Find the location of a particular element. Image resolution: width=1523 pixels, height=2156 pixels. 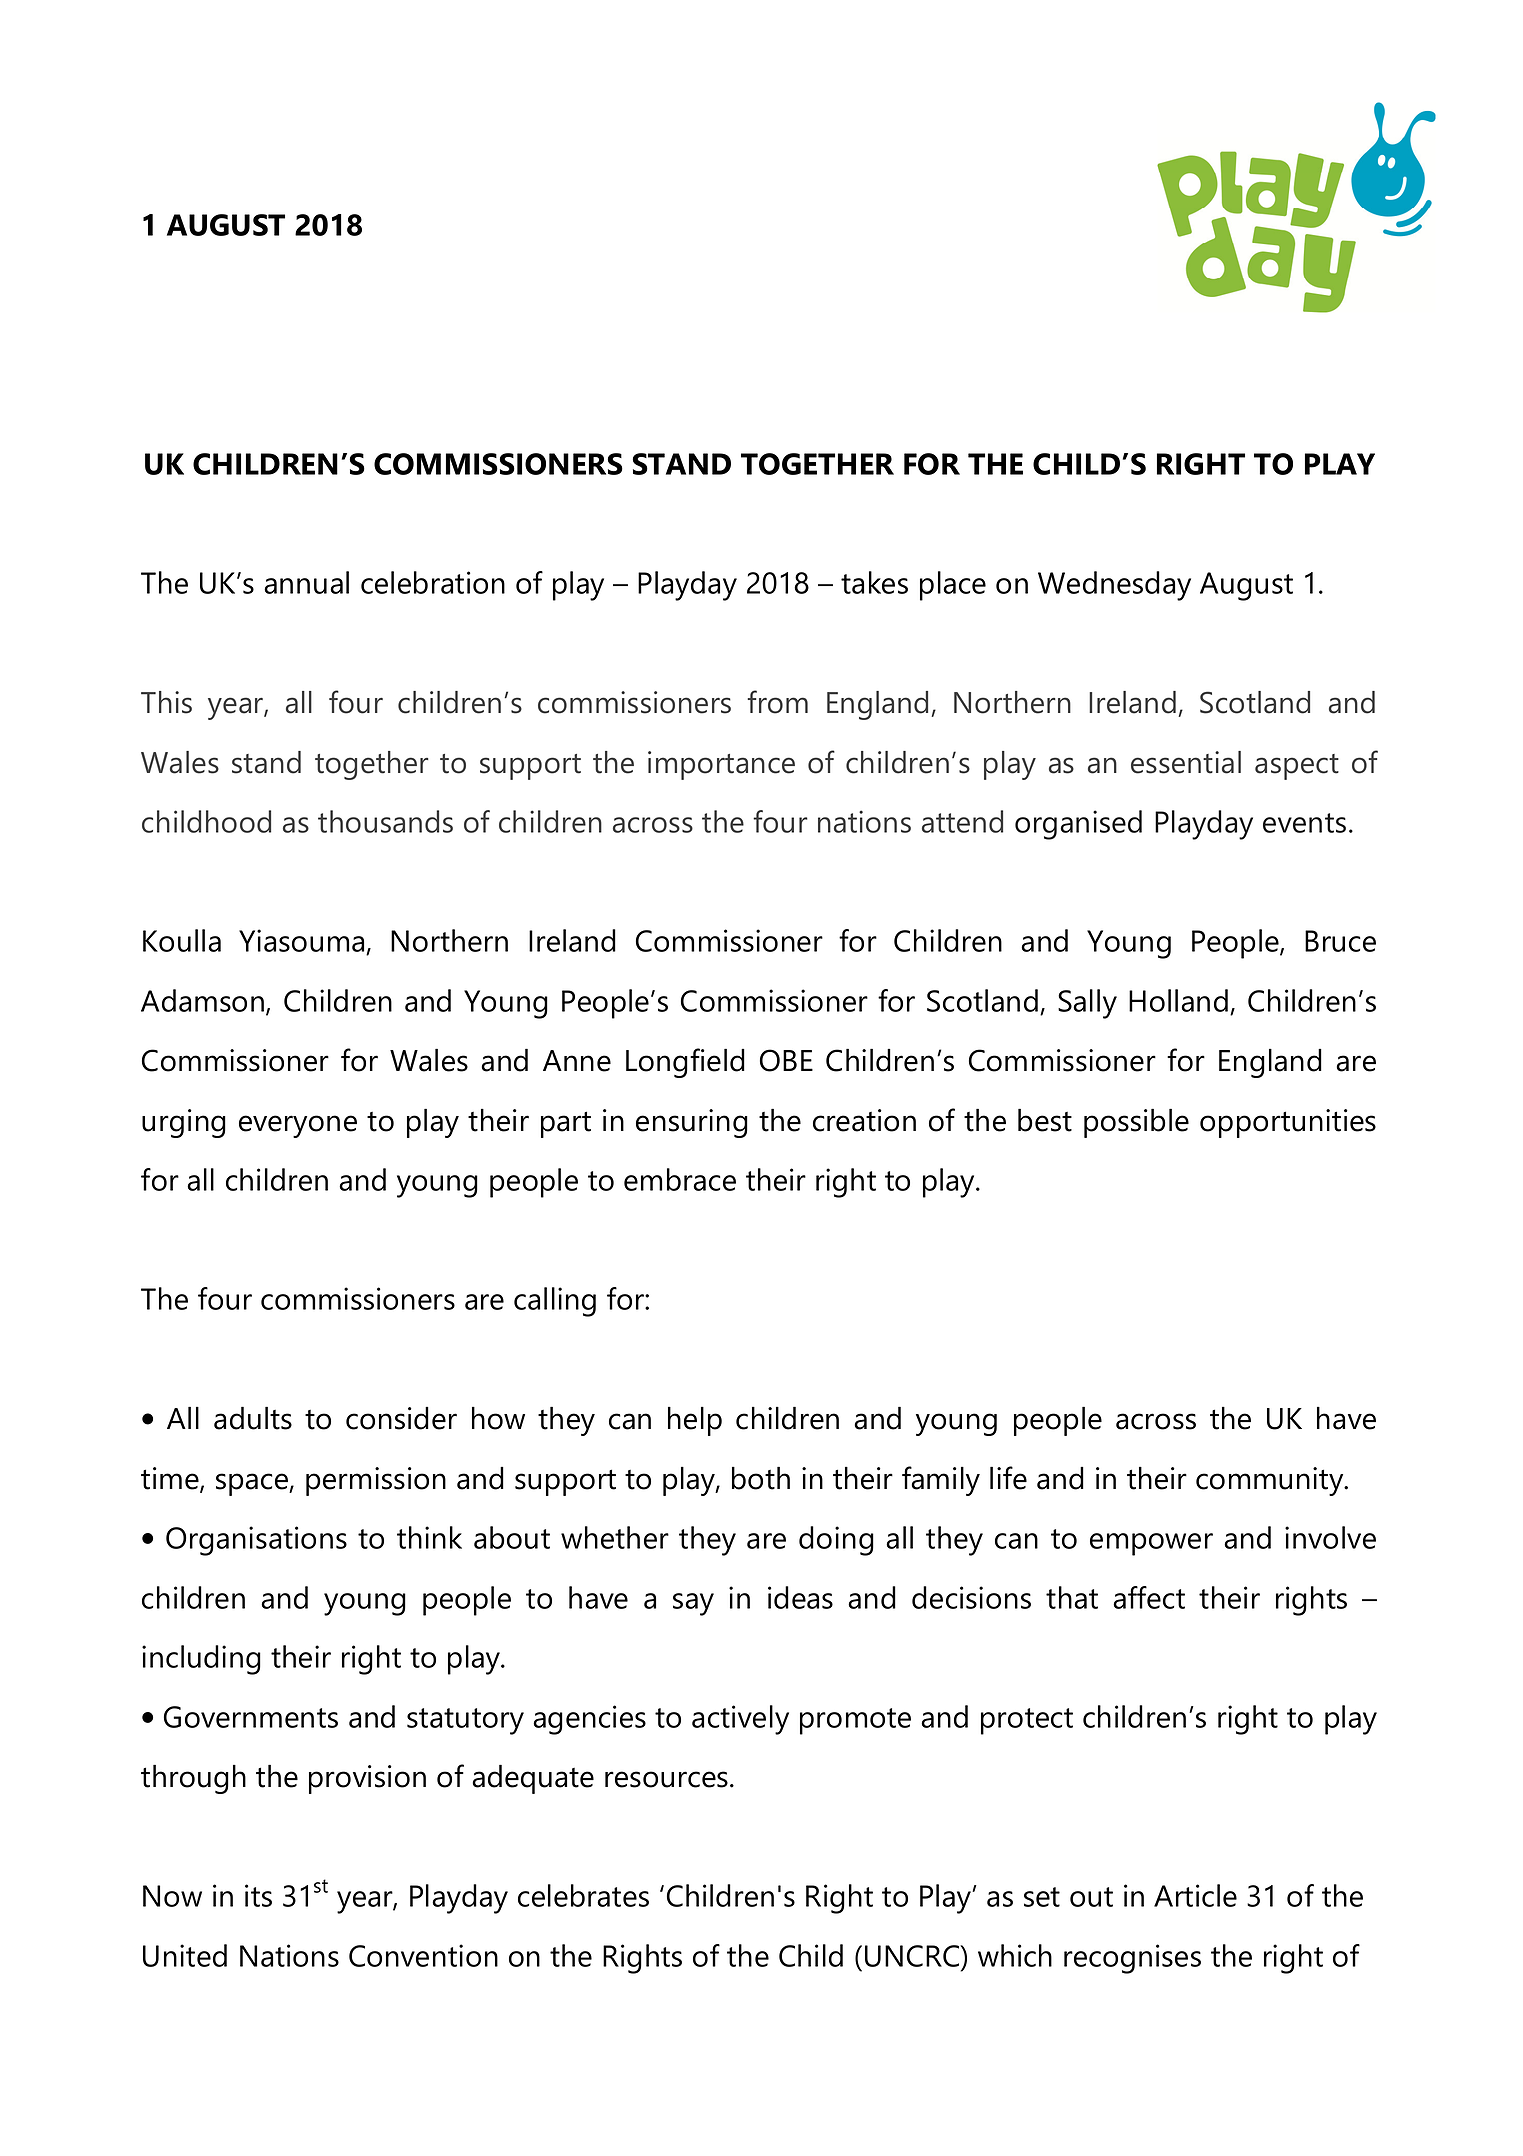

its is located at coordinates (258, 1895).
